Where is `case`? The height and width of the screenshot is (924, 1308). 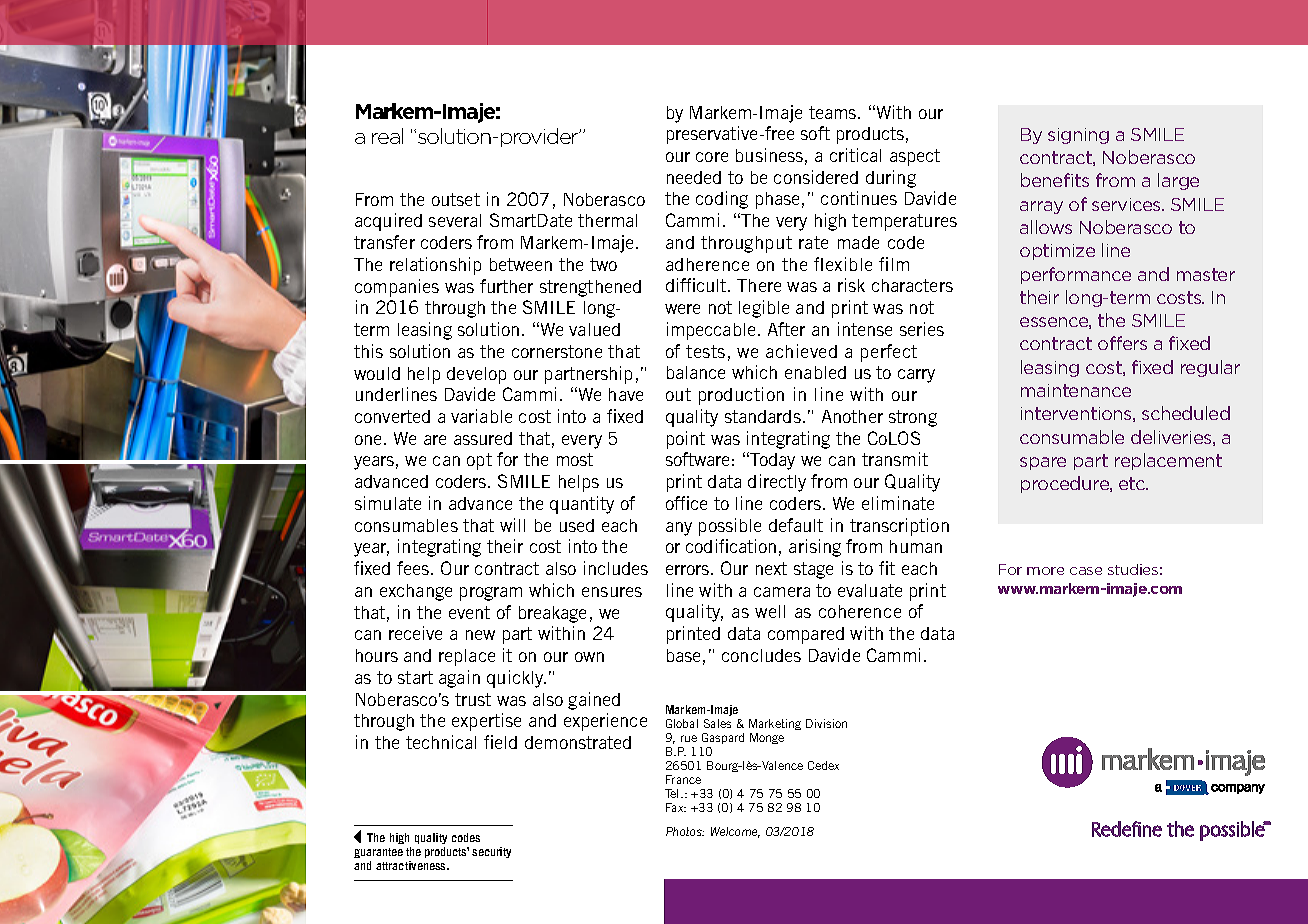
case is located at coordinates (1086, 571).
